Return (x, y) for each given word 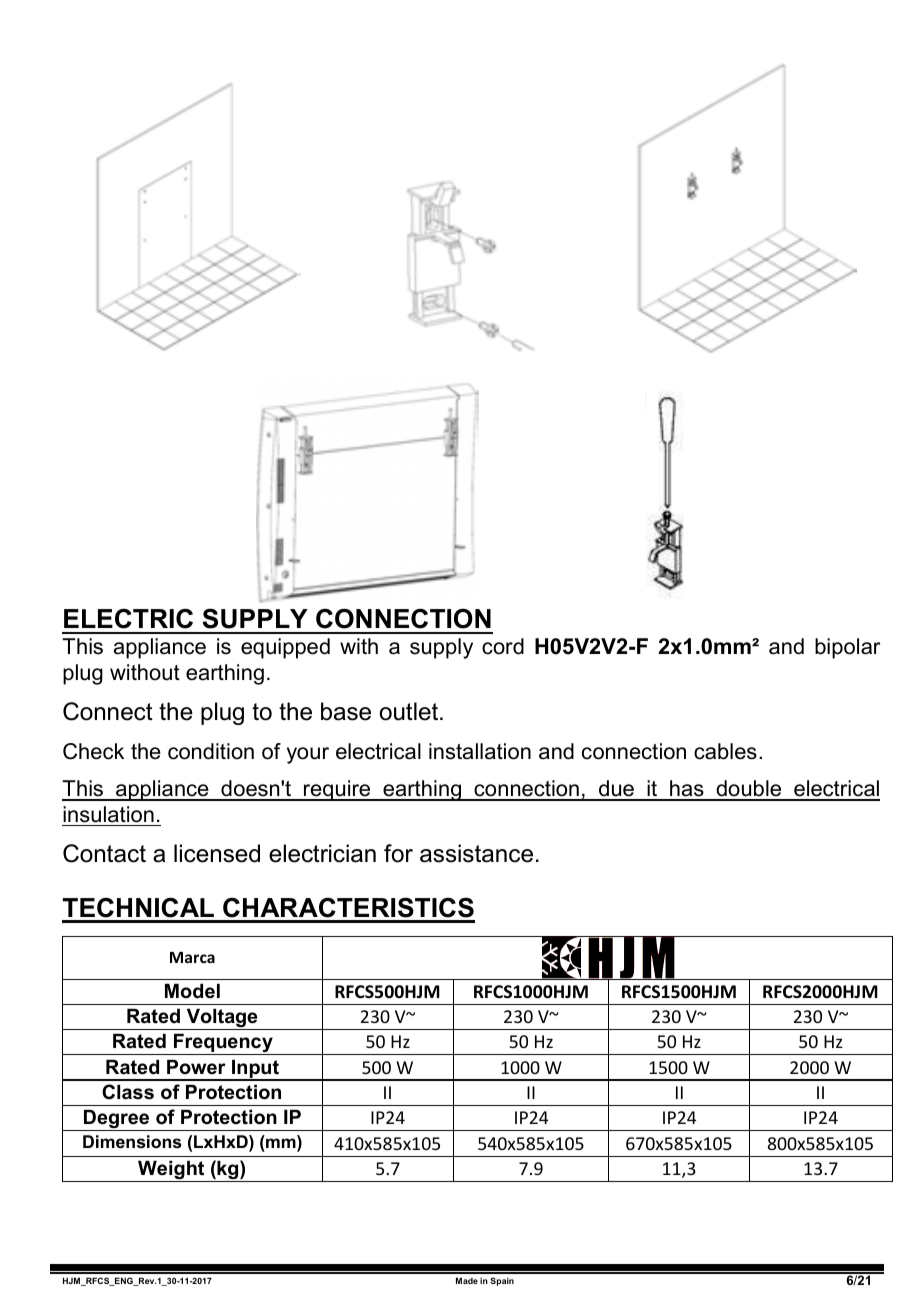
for (398, 853)
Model (192, 991)
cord (503, 646)
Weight (171, 1171)
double (749, 790)
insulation (108, 814)
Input (255, 1070)
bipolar (847, 648)
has (687, 790)
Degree (117, 1120)
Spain (502, 1281)
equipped (285, 648)
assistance (476, 853)
